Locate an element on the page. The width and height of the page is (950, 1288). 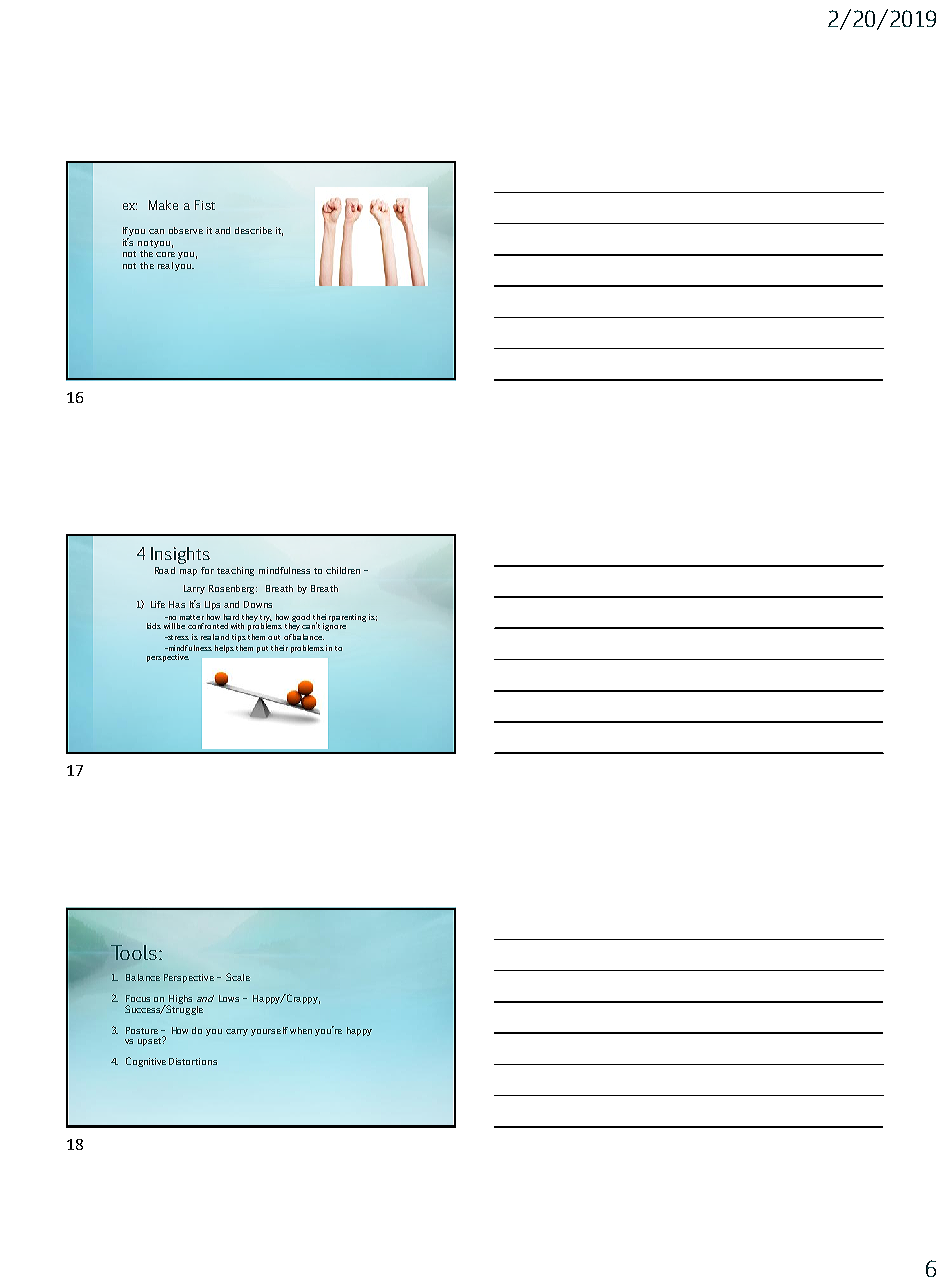
ignore is located at coordinates (334, 625).
